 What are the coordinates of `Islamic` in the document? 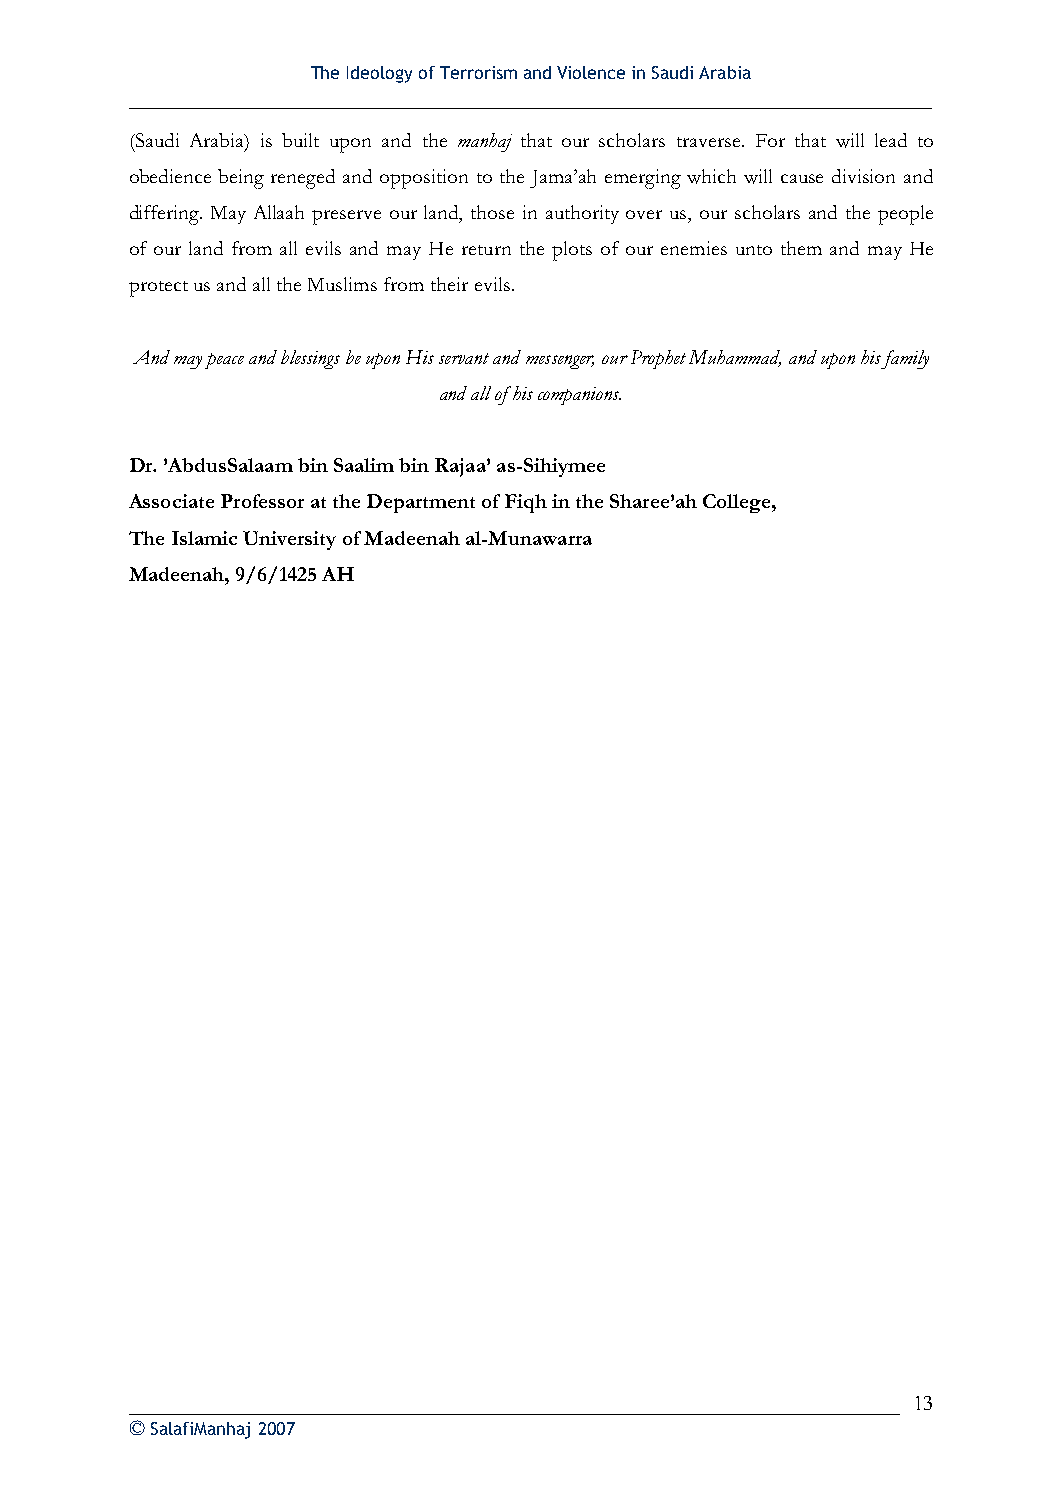 It's located at (204, 538).
